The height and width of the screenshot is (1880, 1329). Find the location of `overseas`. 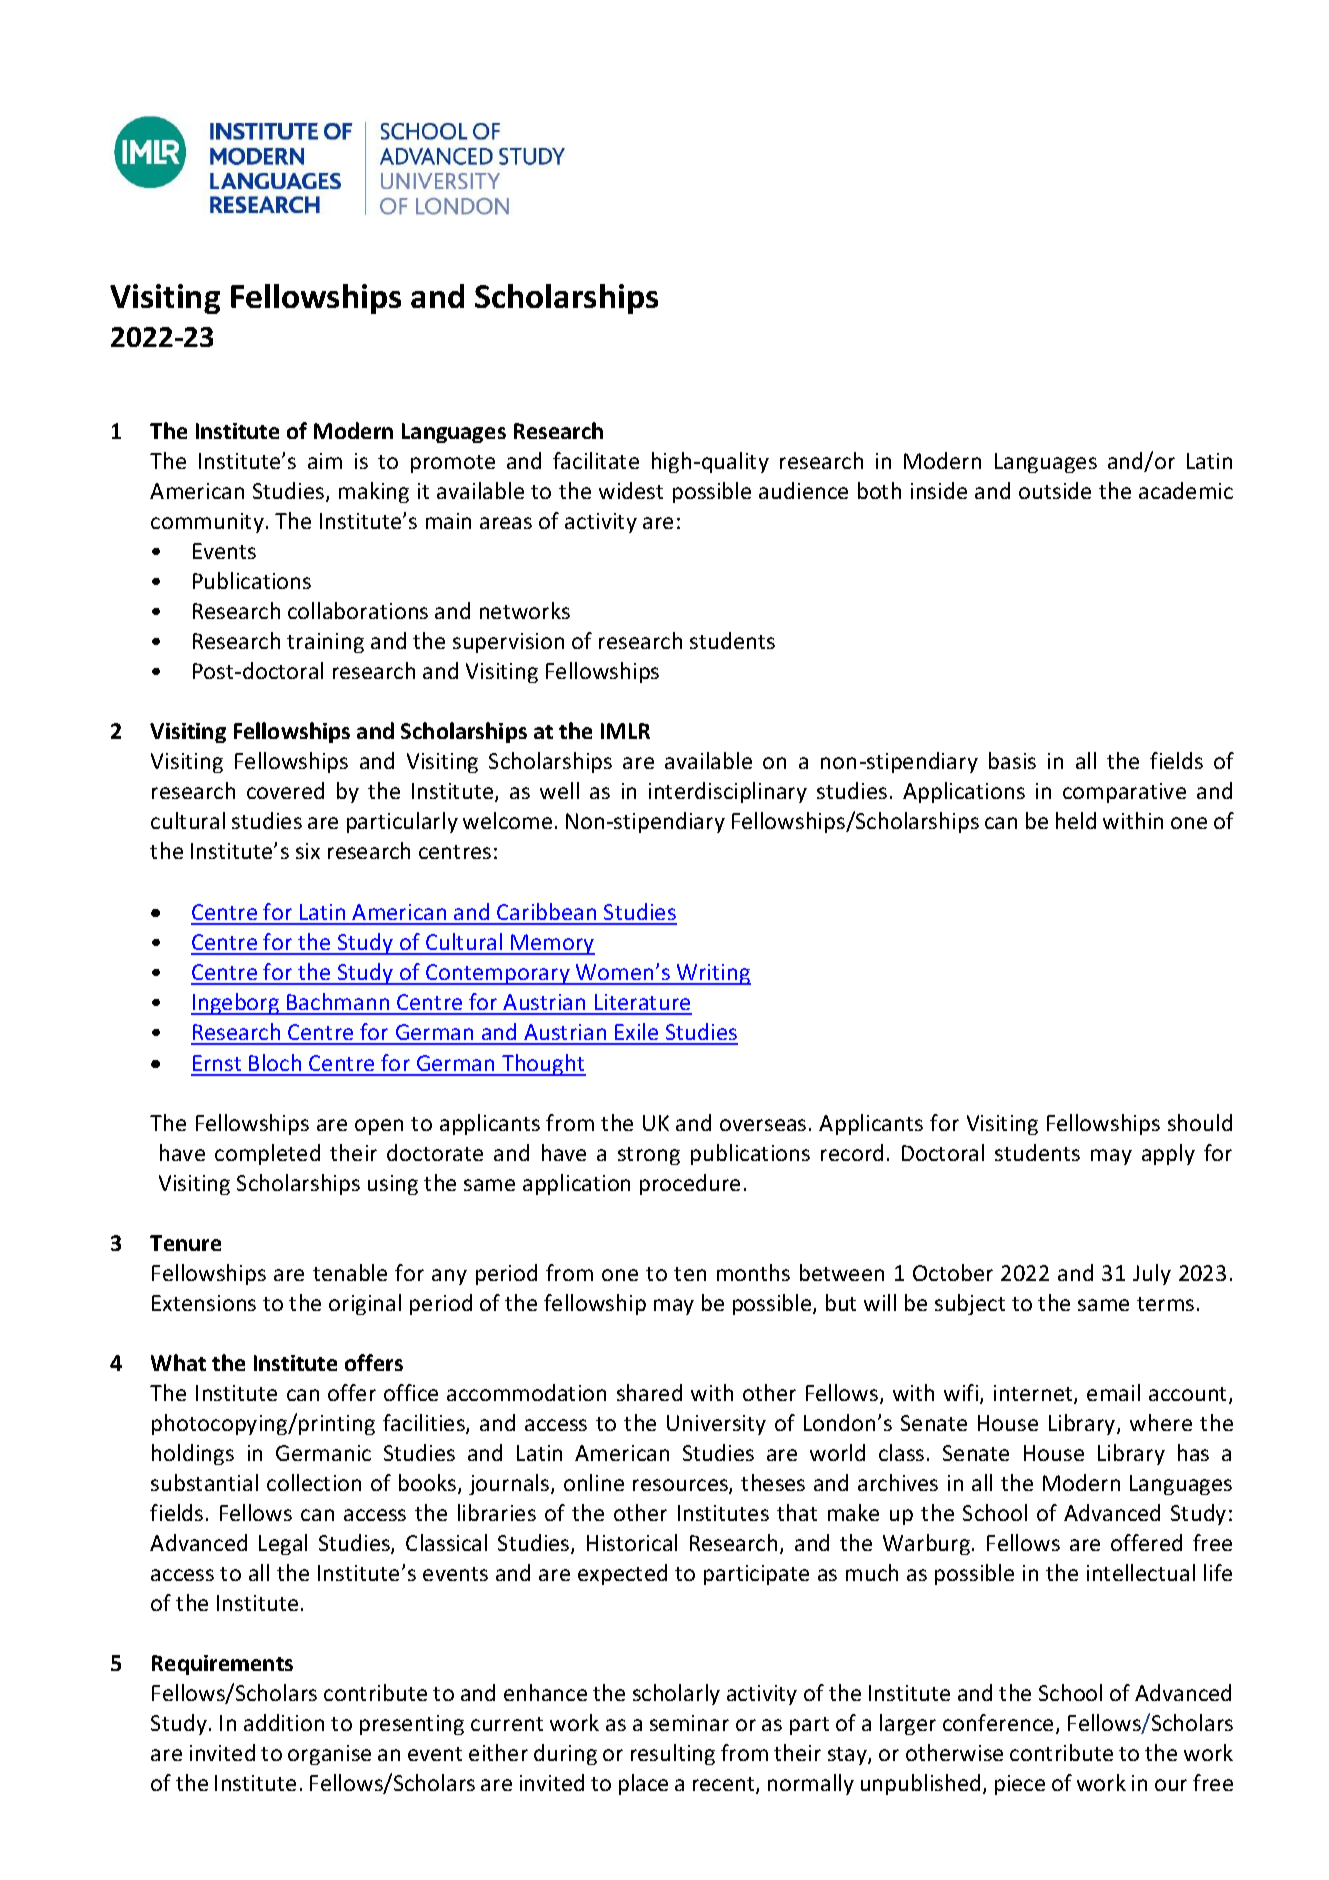

overseas is located at coordinates (763, 1125).
